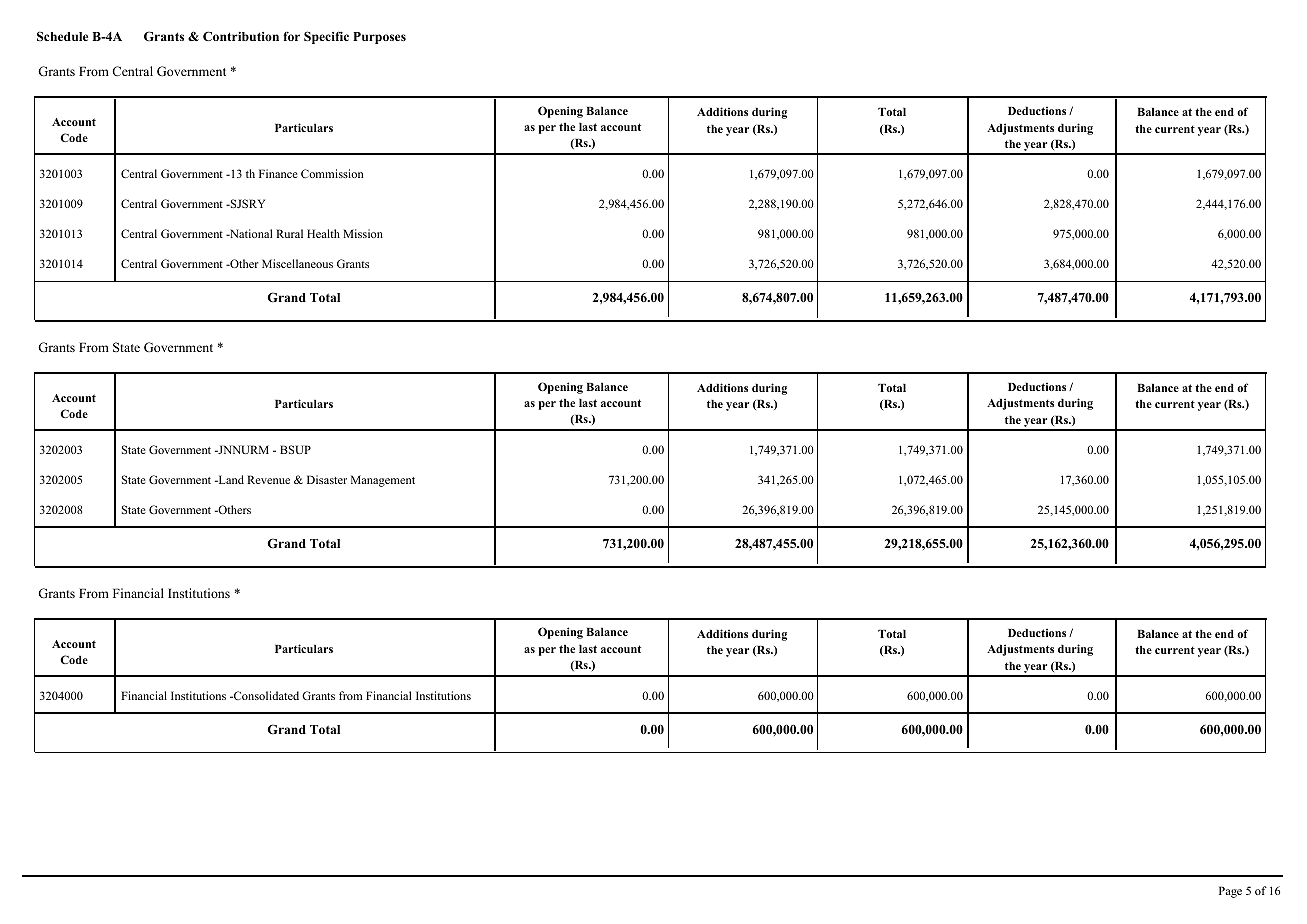 This page has height=924, width=1307. What do you see at coordinates (379, 38) in the page?
I see `Purposes` at bounding box center [379, 38].
